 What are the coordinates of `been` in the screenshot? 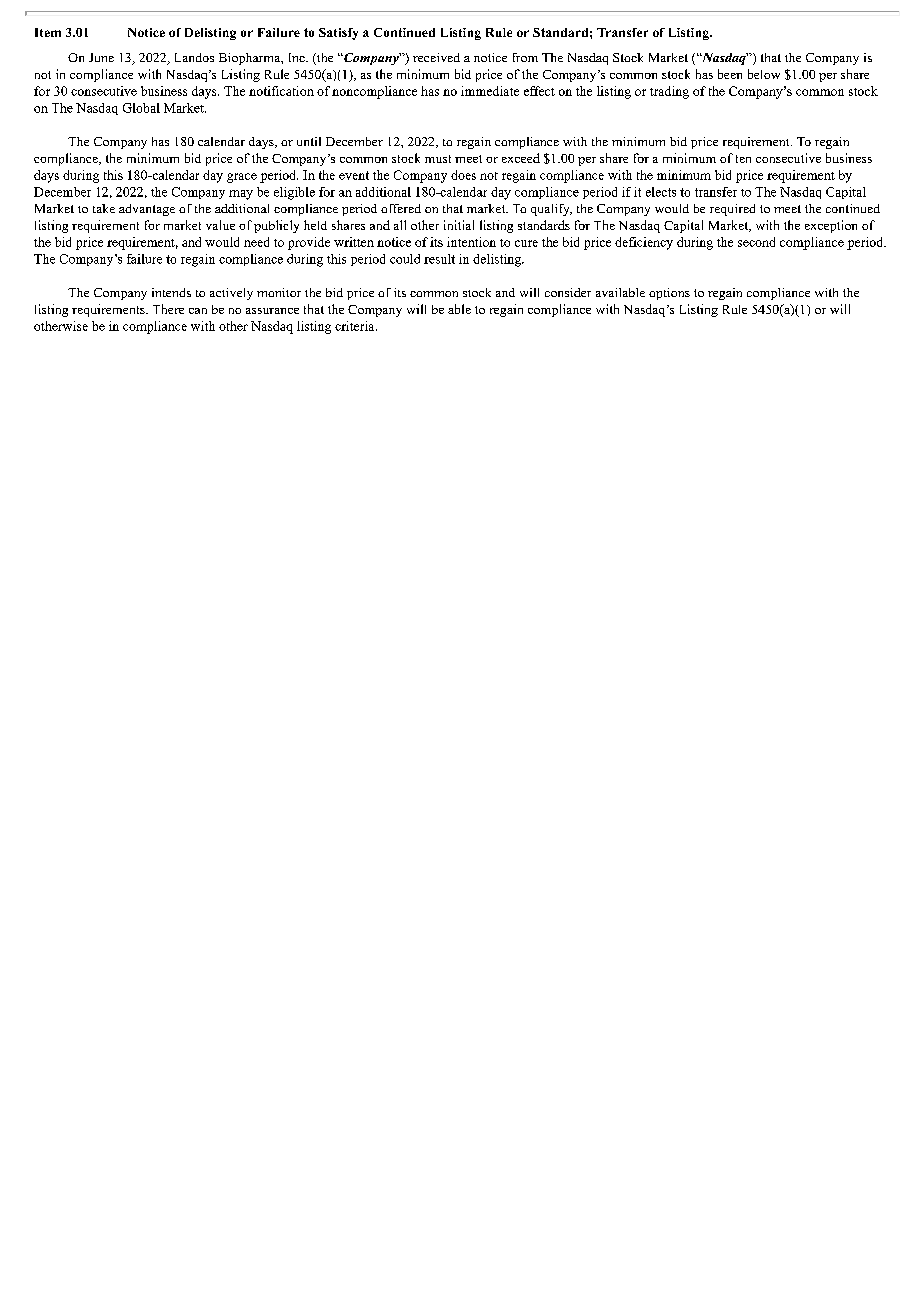 It's located at (730, 74).
